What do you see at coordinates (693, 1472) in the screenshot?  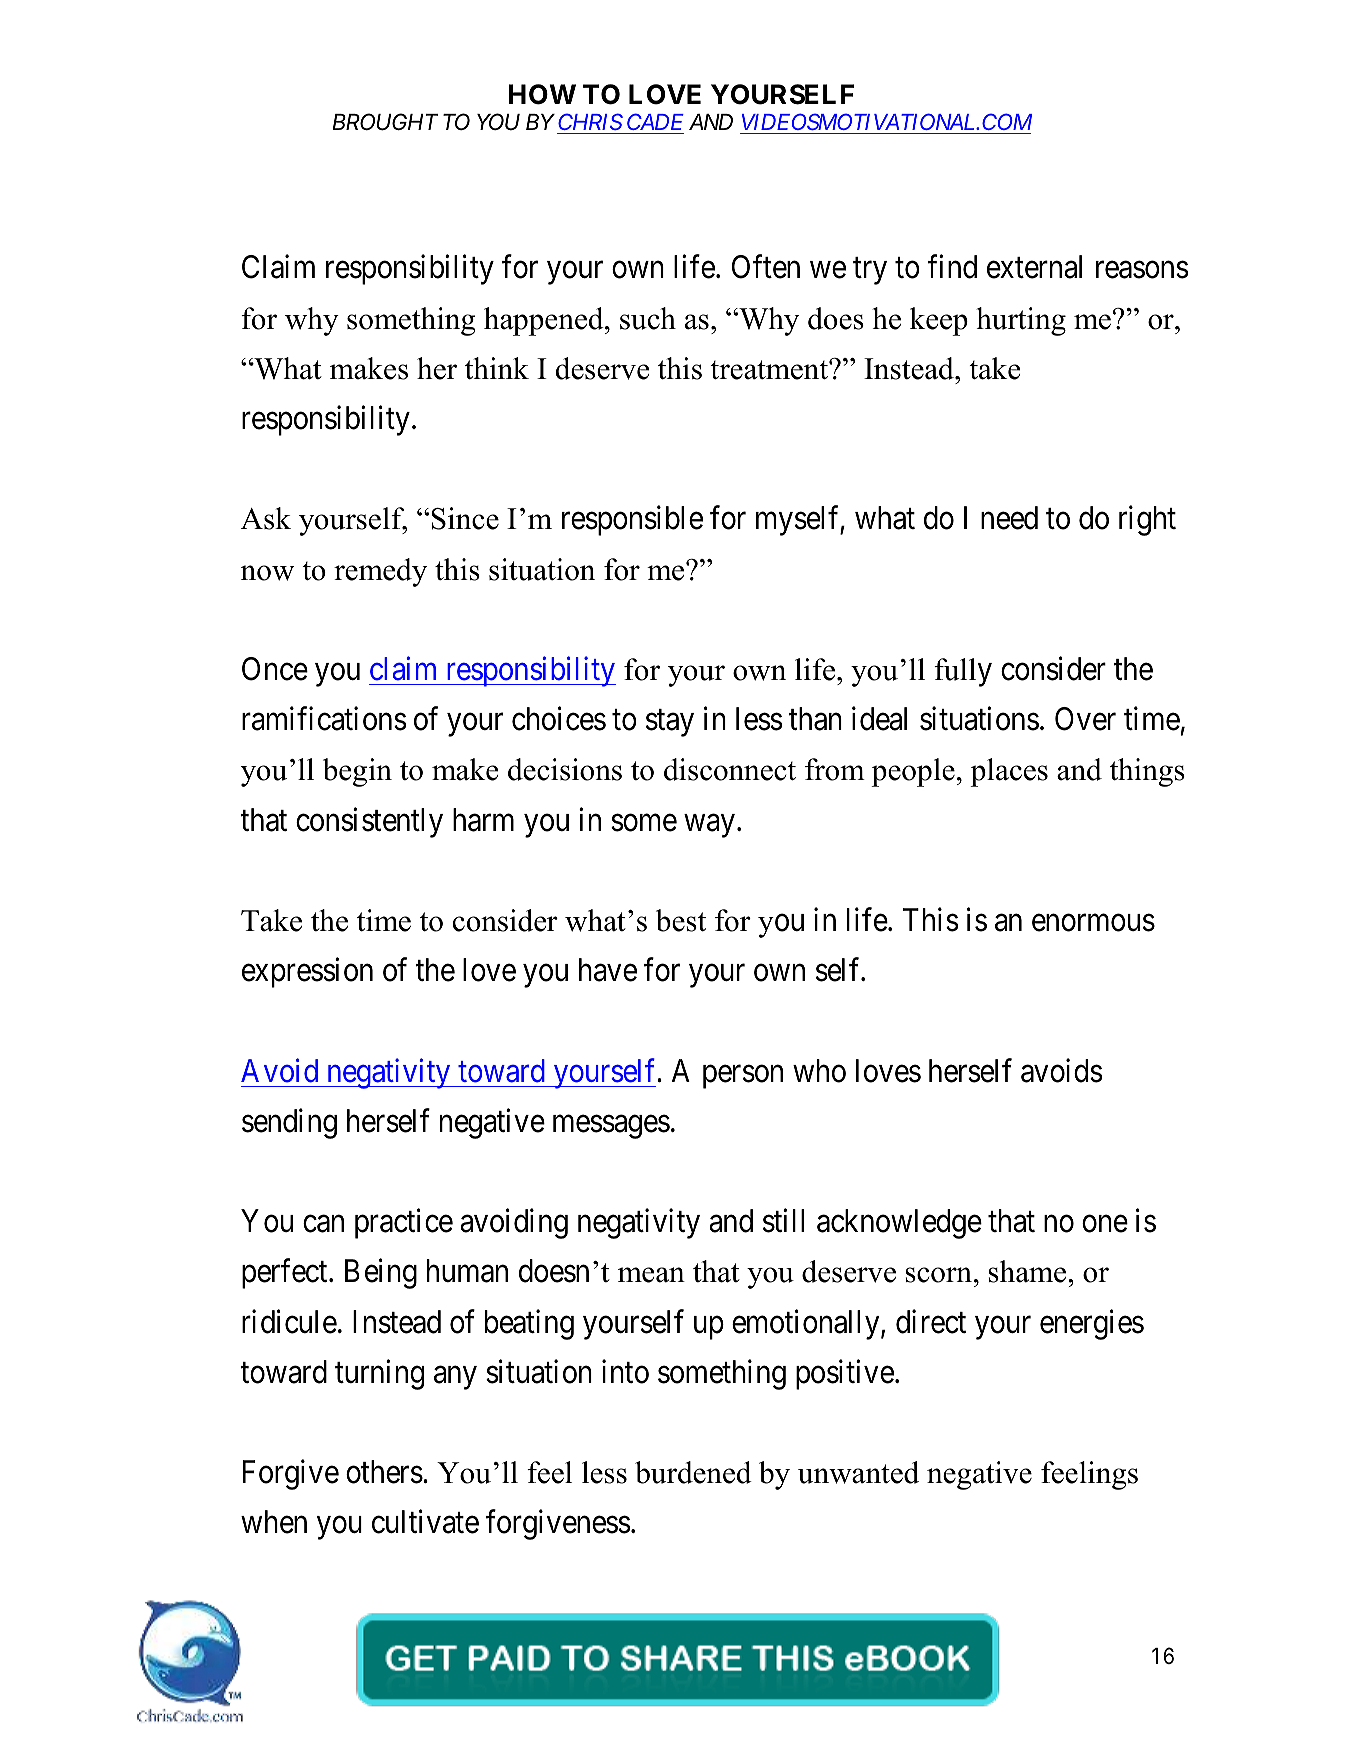 I see `burdened` at bounding box center [693, 1472].
